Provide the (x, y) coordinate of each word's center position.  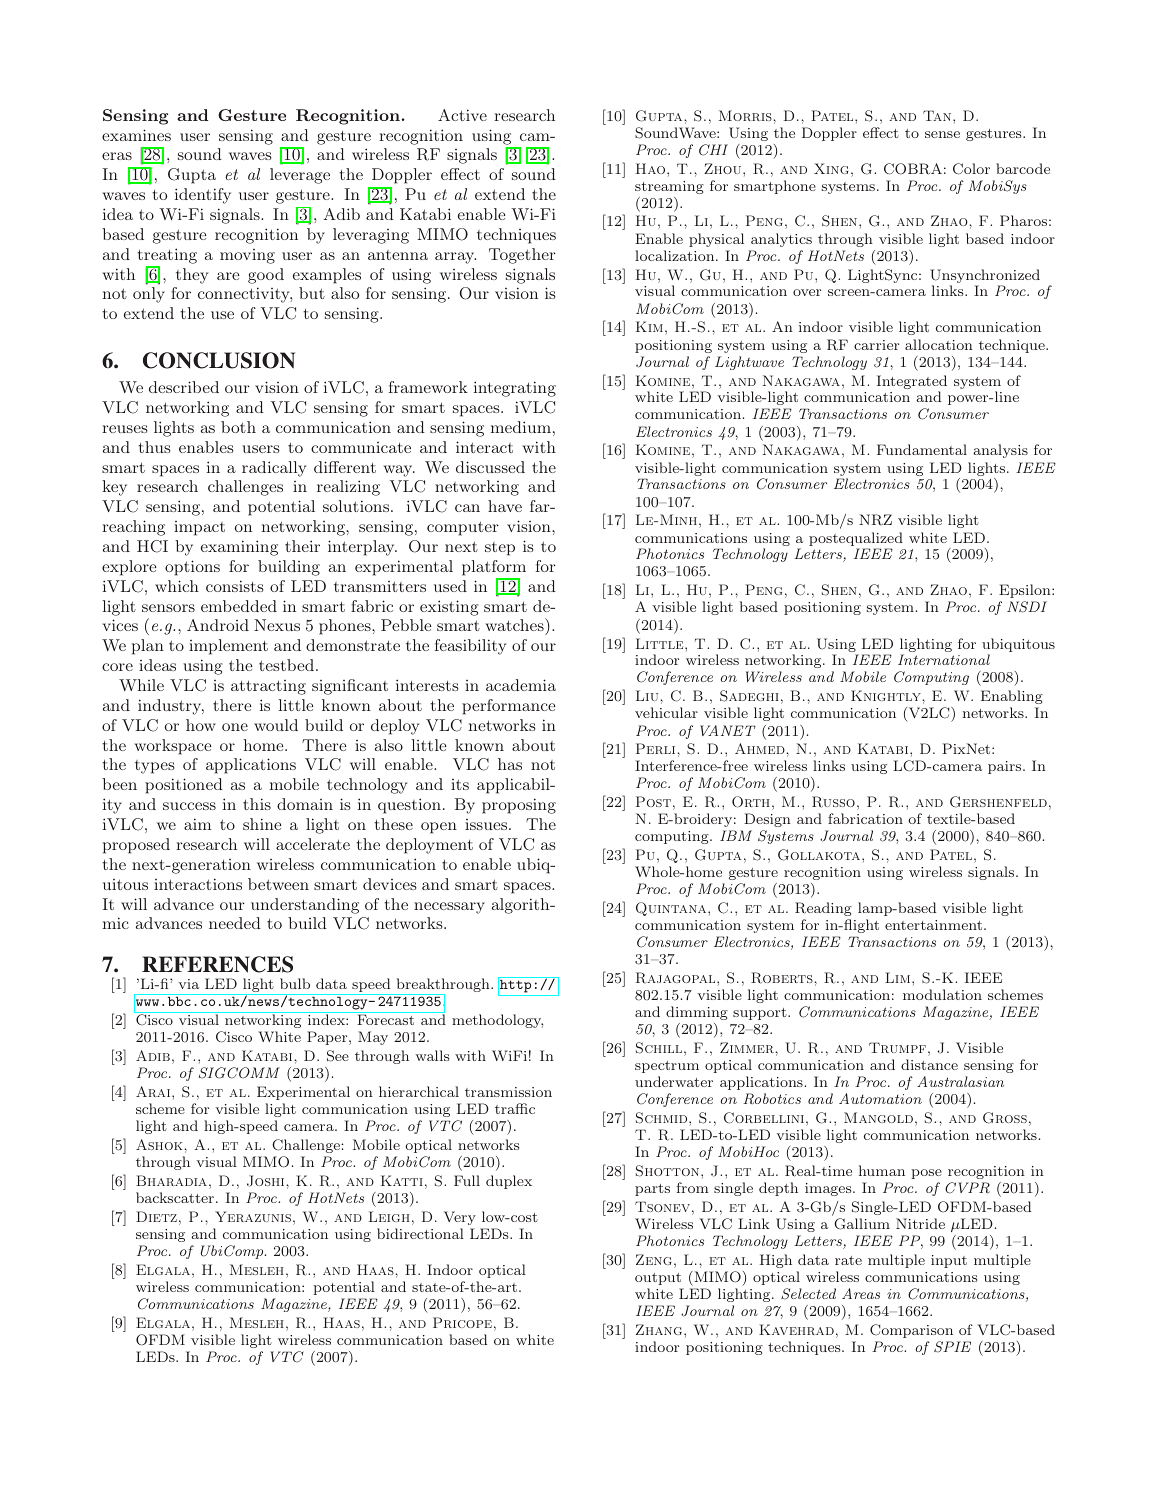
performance (509, 707)
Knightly (887, 695)
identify (203, 196)
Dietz (156, 1216)
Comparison (911, 1331)
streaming (669, 187)
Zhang (660, 1329)
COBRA (913, 169)
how (201, 725)
